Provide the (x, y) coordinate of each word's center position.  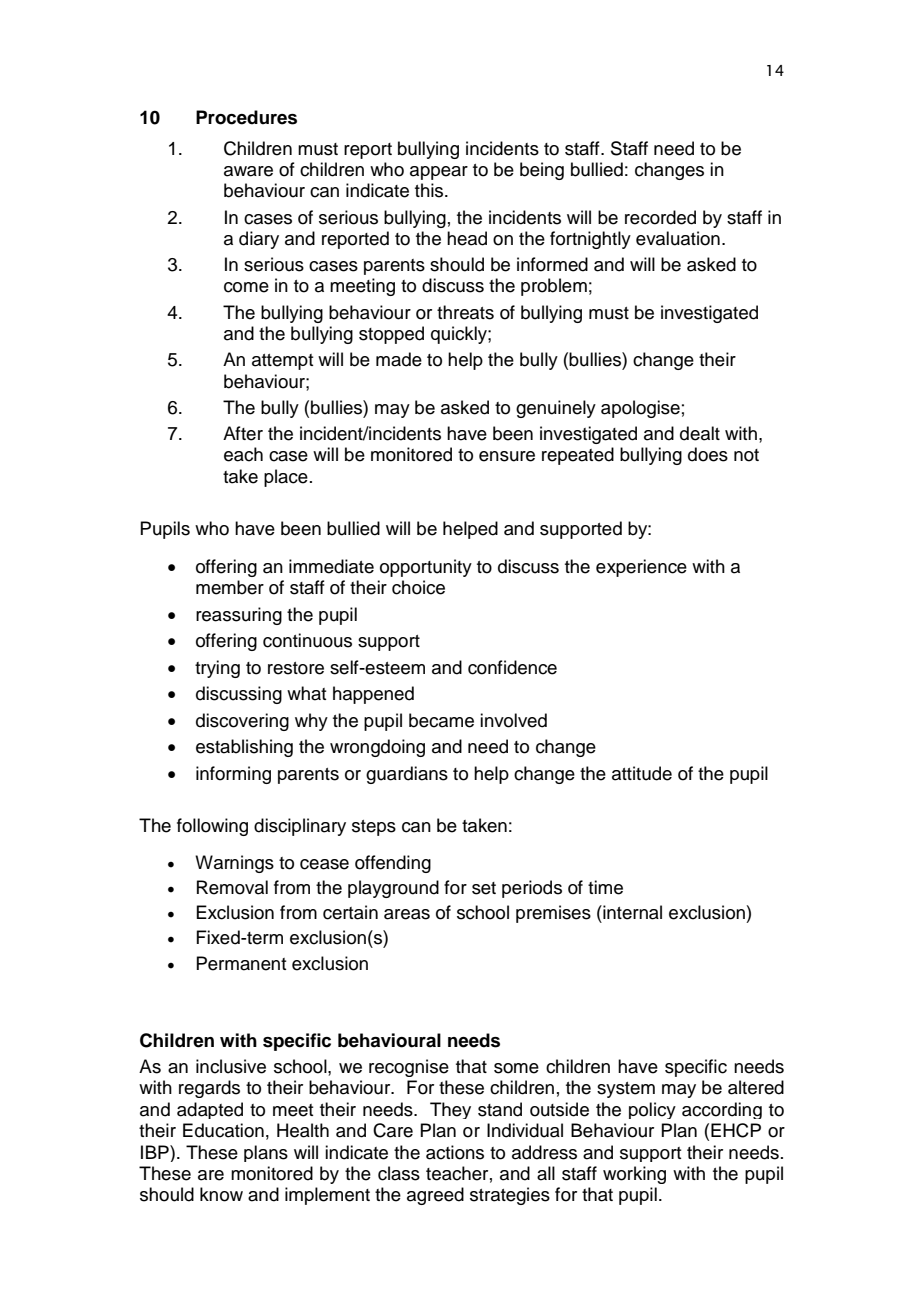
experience (641, 568)
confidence (512, 667)
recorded (660, 217)
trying (217, 669)
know (221, 1194)
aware (248, 171)
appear (439, 173)
